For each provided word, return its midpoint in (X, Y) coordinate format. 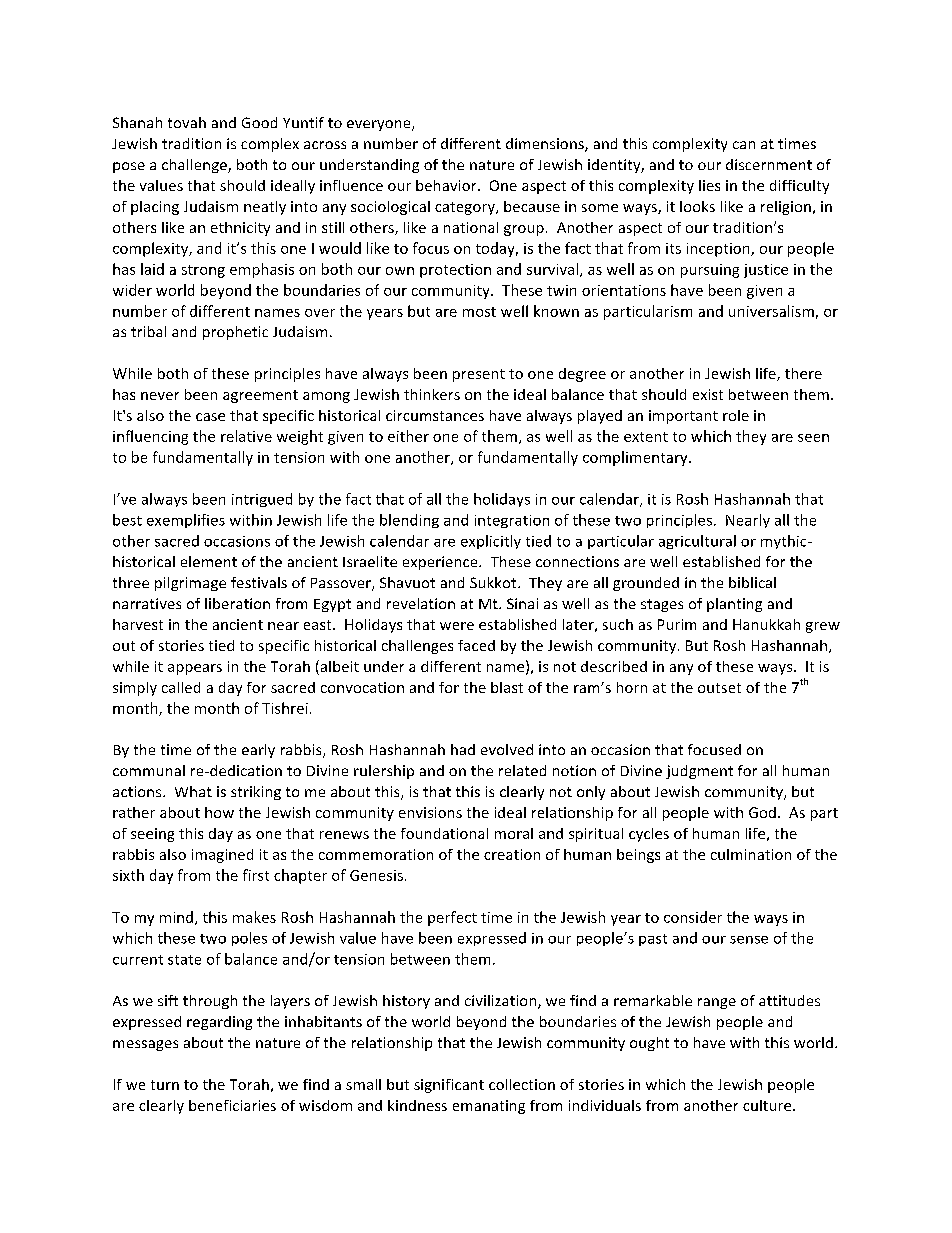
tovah (187, 122)
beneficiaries (232, 1105)
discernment (769, 164)
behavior (447, 185)
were (457, 626)
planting (734, 605)
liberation (237, 603)
